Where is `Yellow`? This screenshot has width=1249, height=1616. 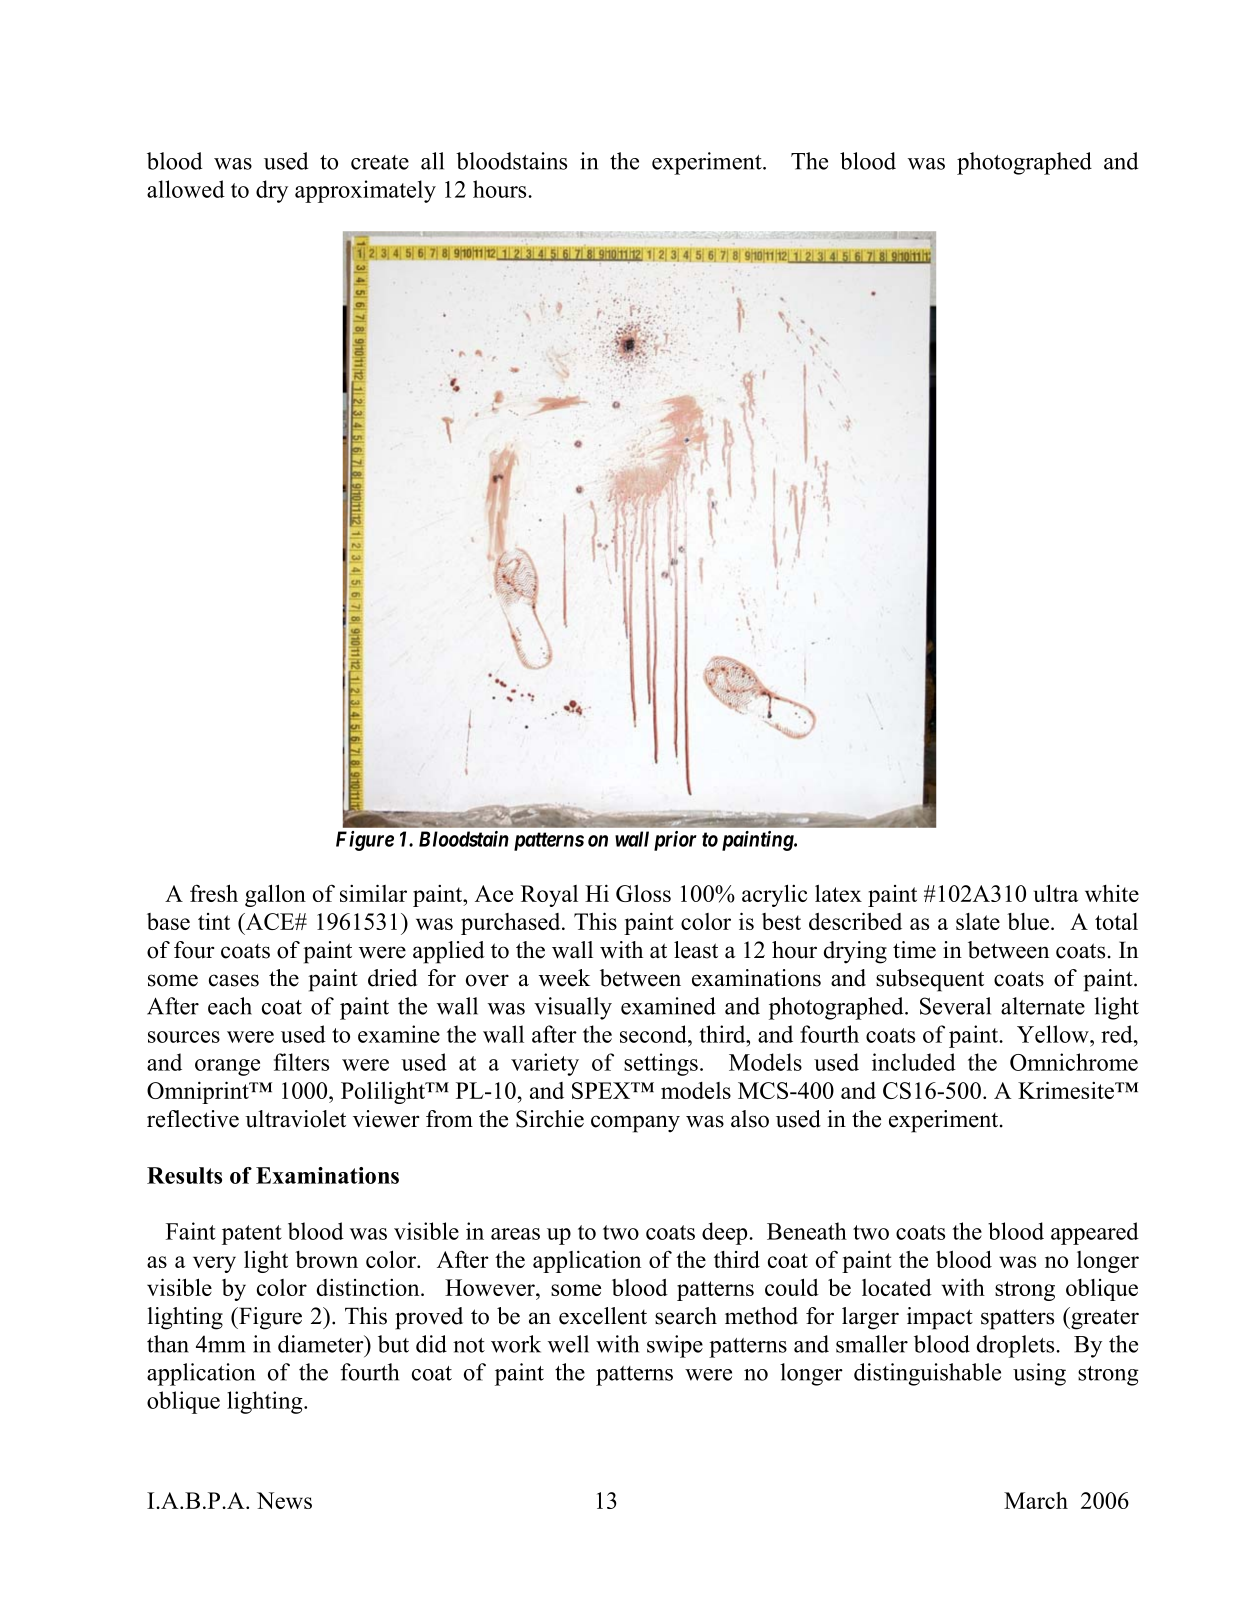 Yellow is located at coordinates (1054, 1034).
